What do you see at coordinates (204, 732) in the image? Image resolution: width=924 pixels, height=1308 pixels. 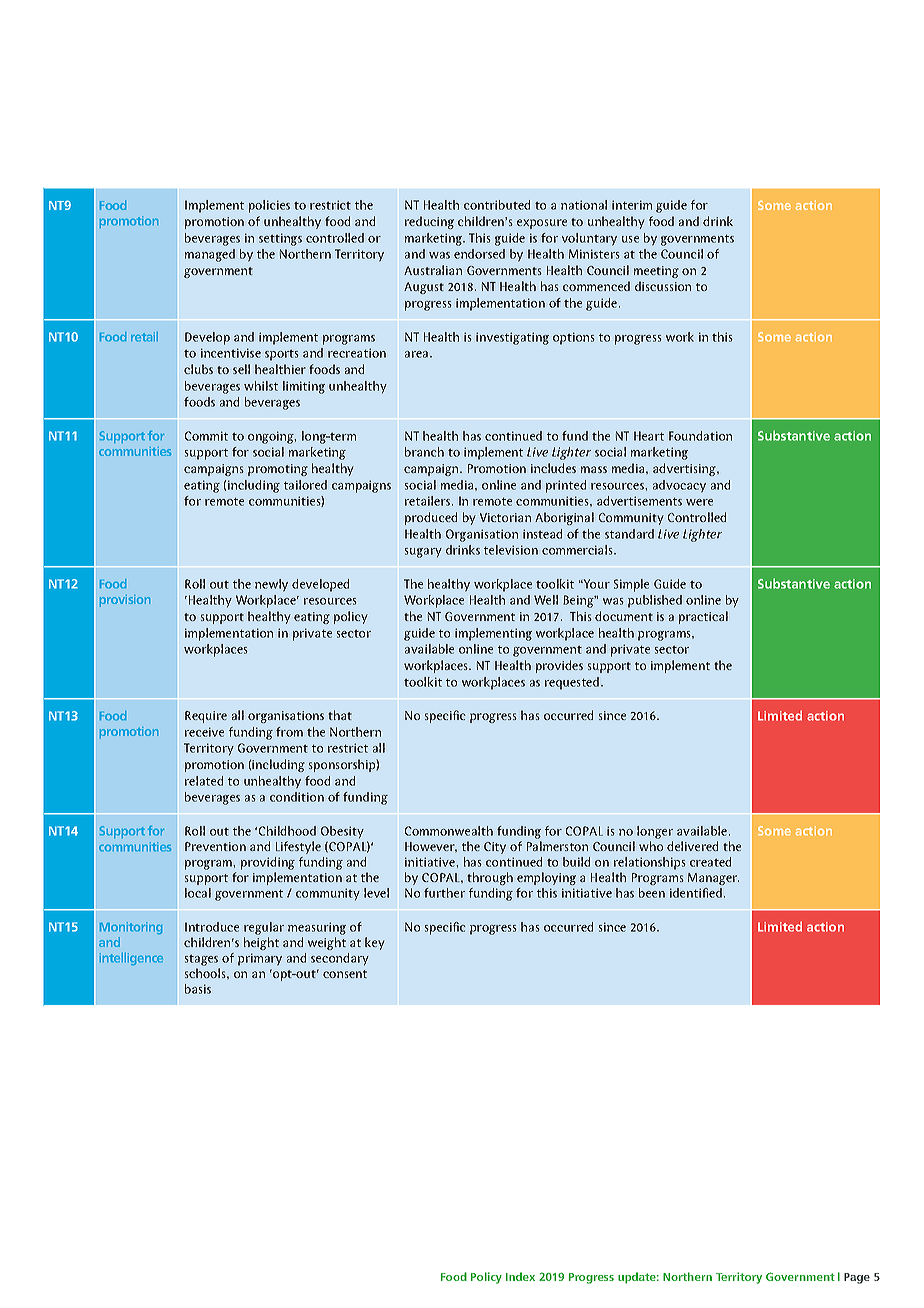 I see `receive` at bounding box center [204, 732].
